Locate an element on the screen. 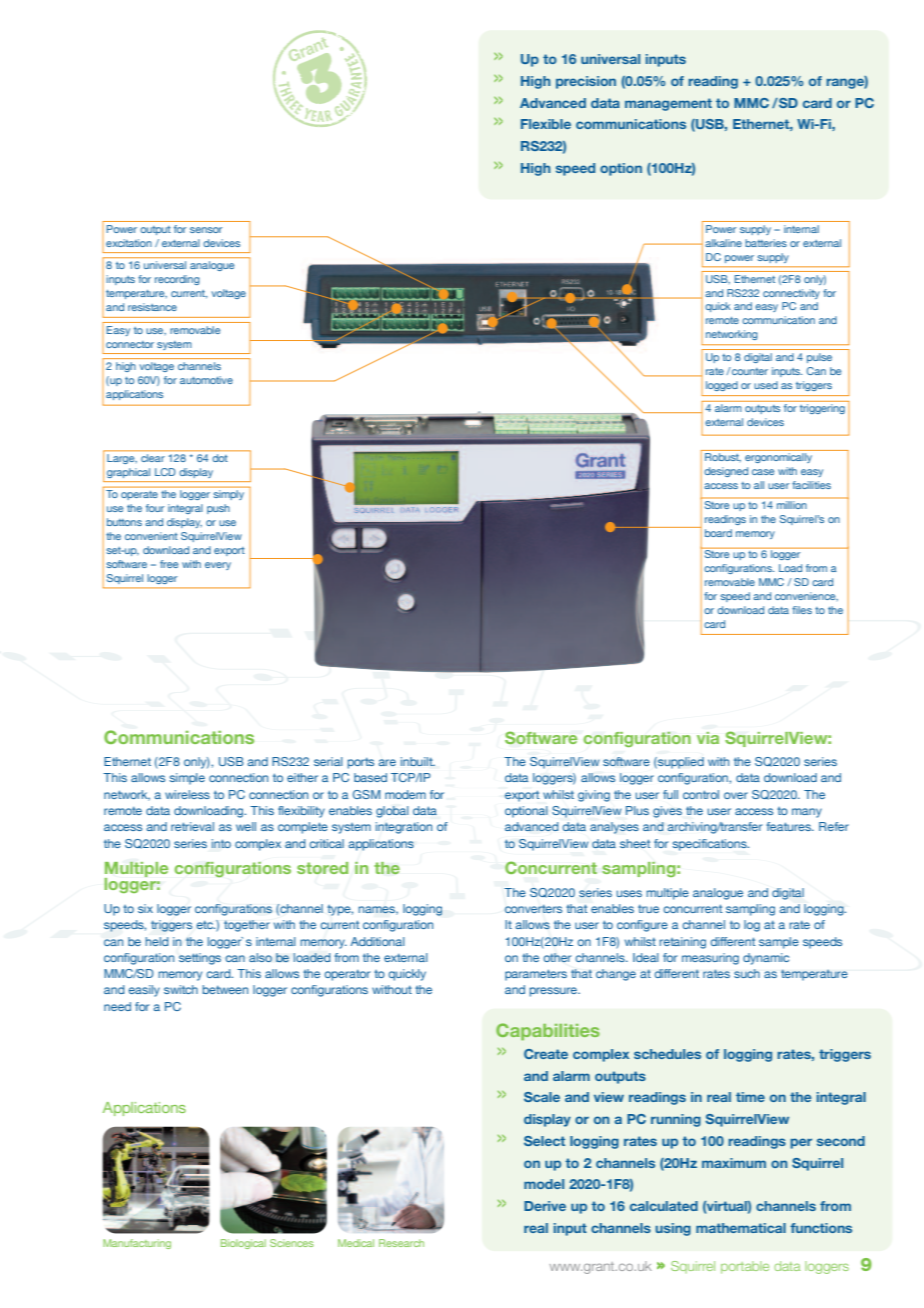 The image size is (924, 1308). sensor is located at coordinates (206, 230).
